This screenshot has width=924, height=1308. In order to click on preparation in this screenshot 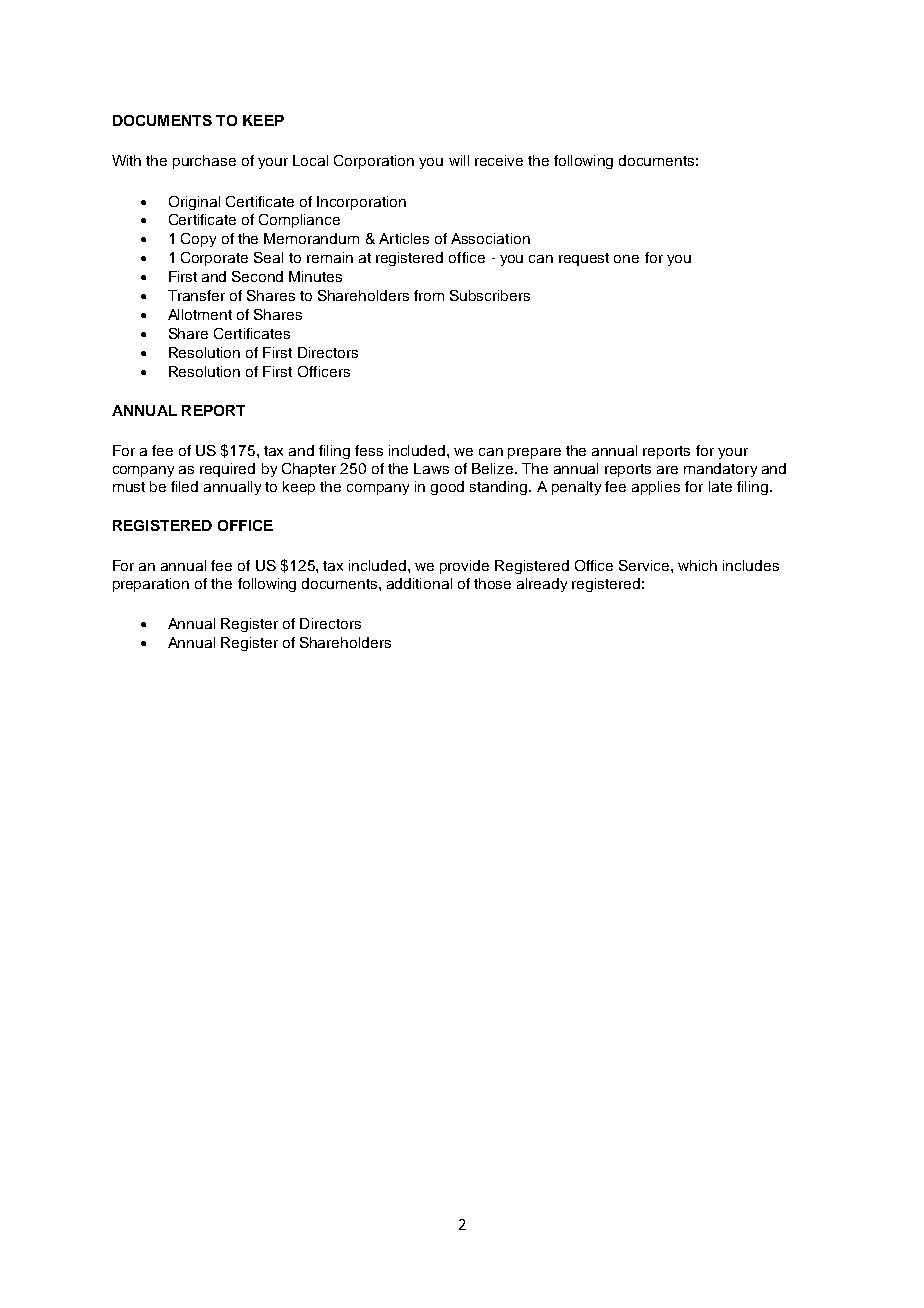, I will do `click(151, 585)`.
